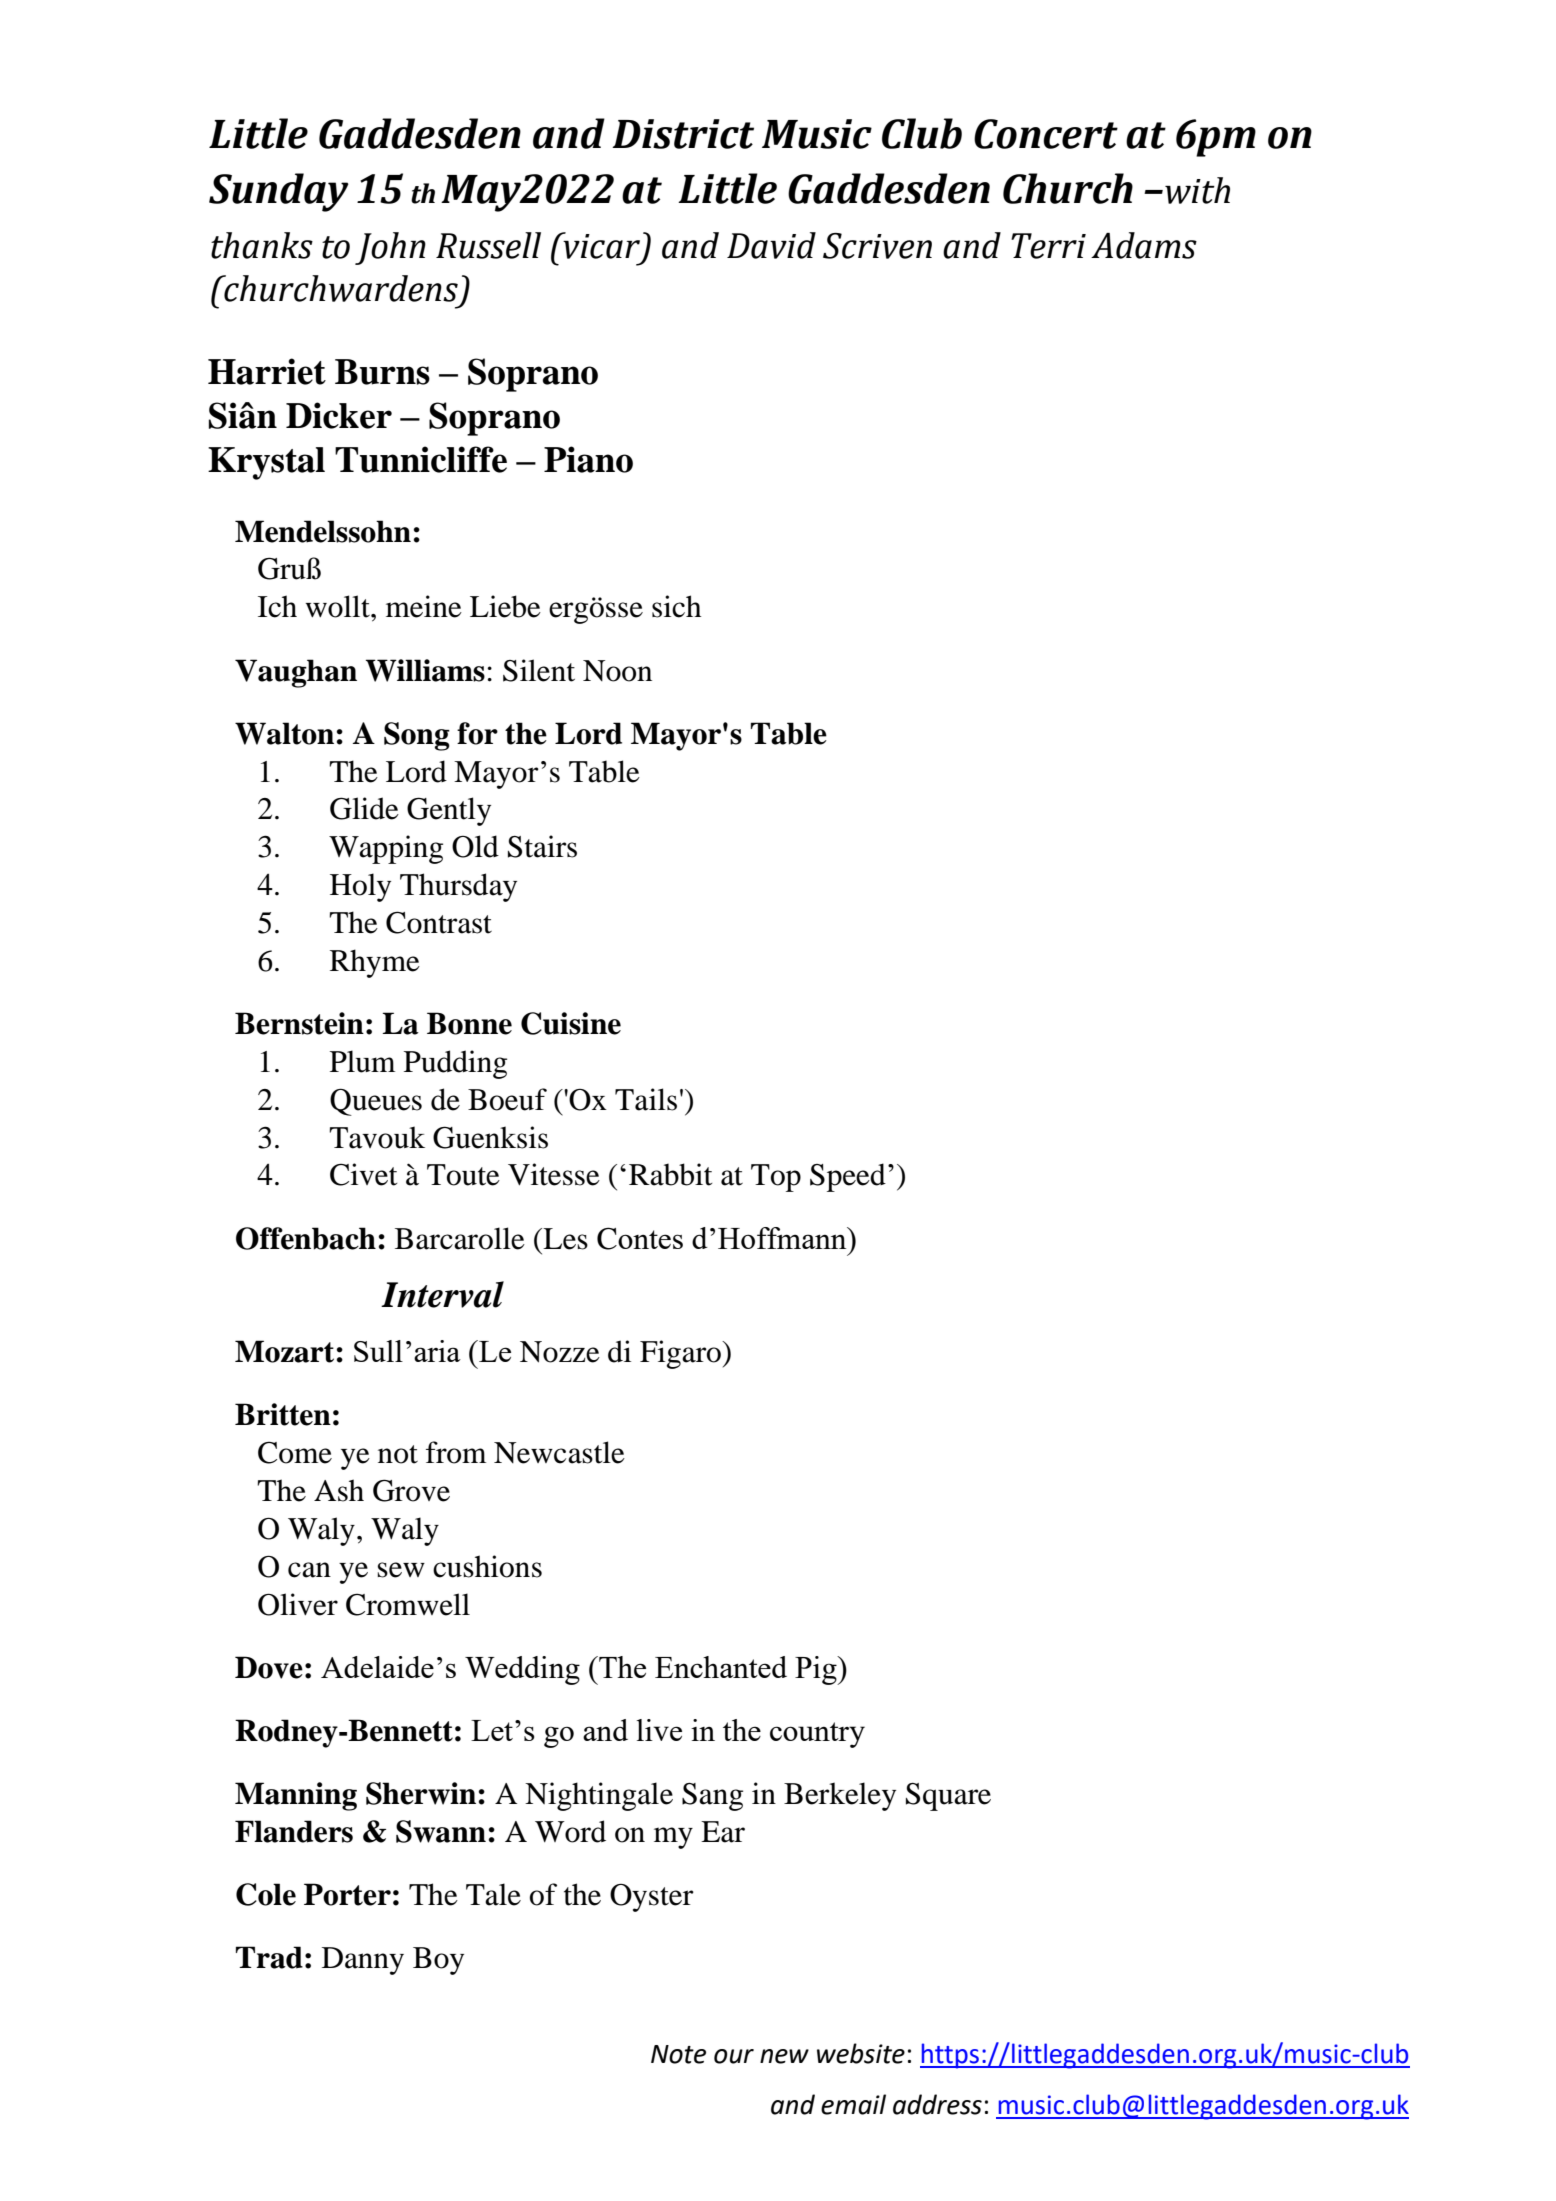  What do you see at coordinates (363, 1961) in the document?
I see `Danny` at bounding box center [363, 1961].
